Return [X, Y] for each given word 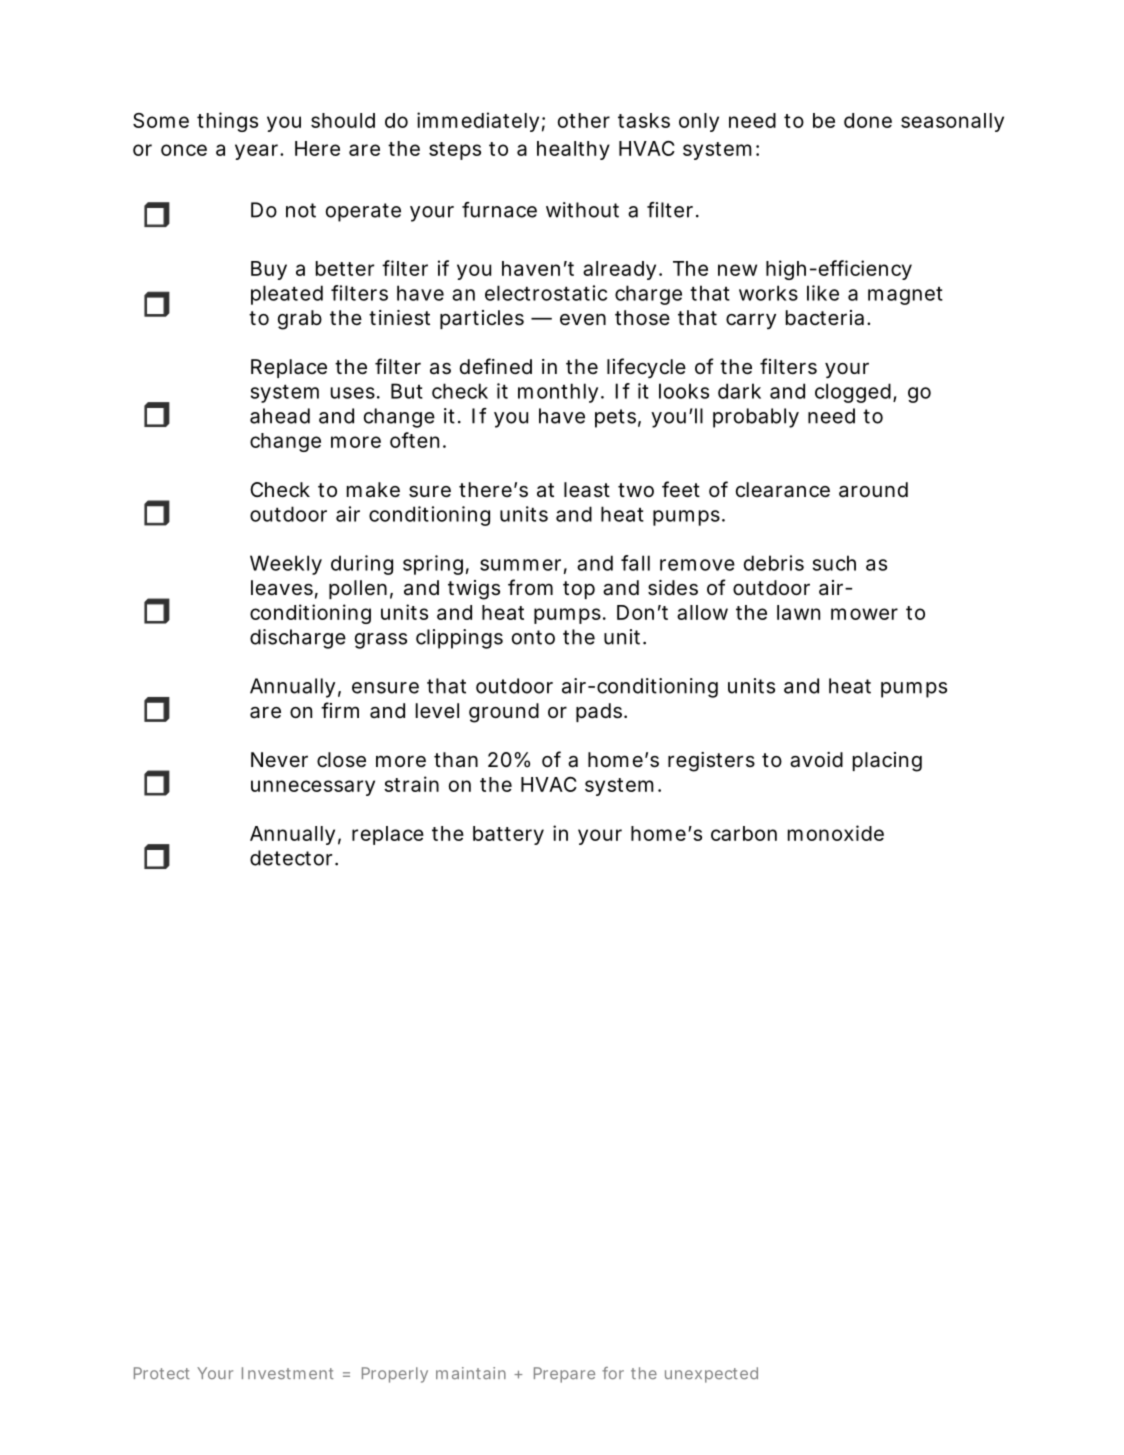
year [259, 152]
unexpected [711, 1375]
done [868, 120]
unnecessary [313, 788]
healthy [573, 150]
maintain [471, 1373]
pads [601, 712]
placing [887, 762]
